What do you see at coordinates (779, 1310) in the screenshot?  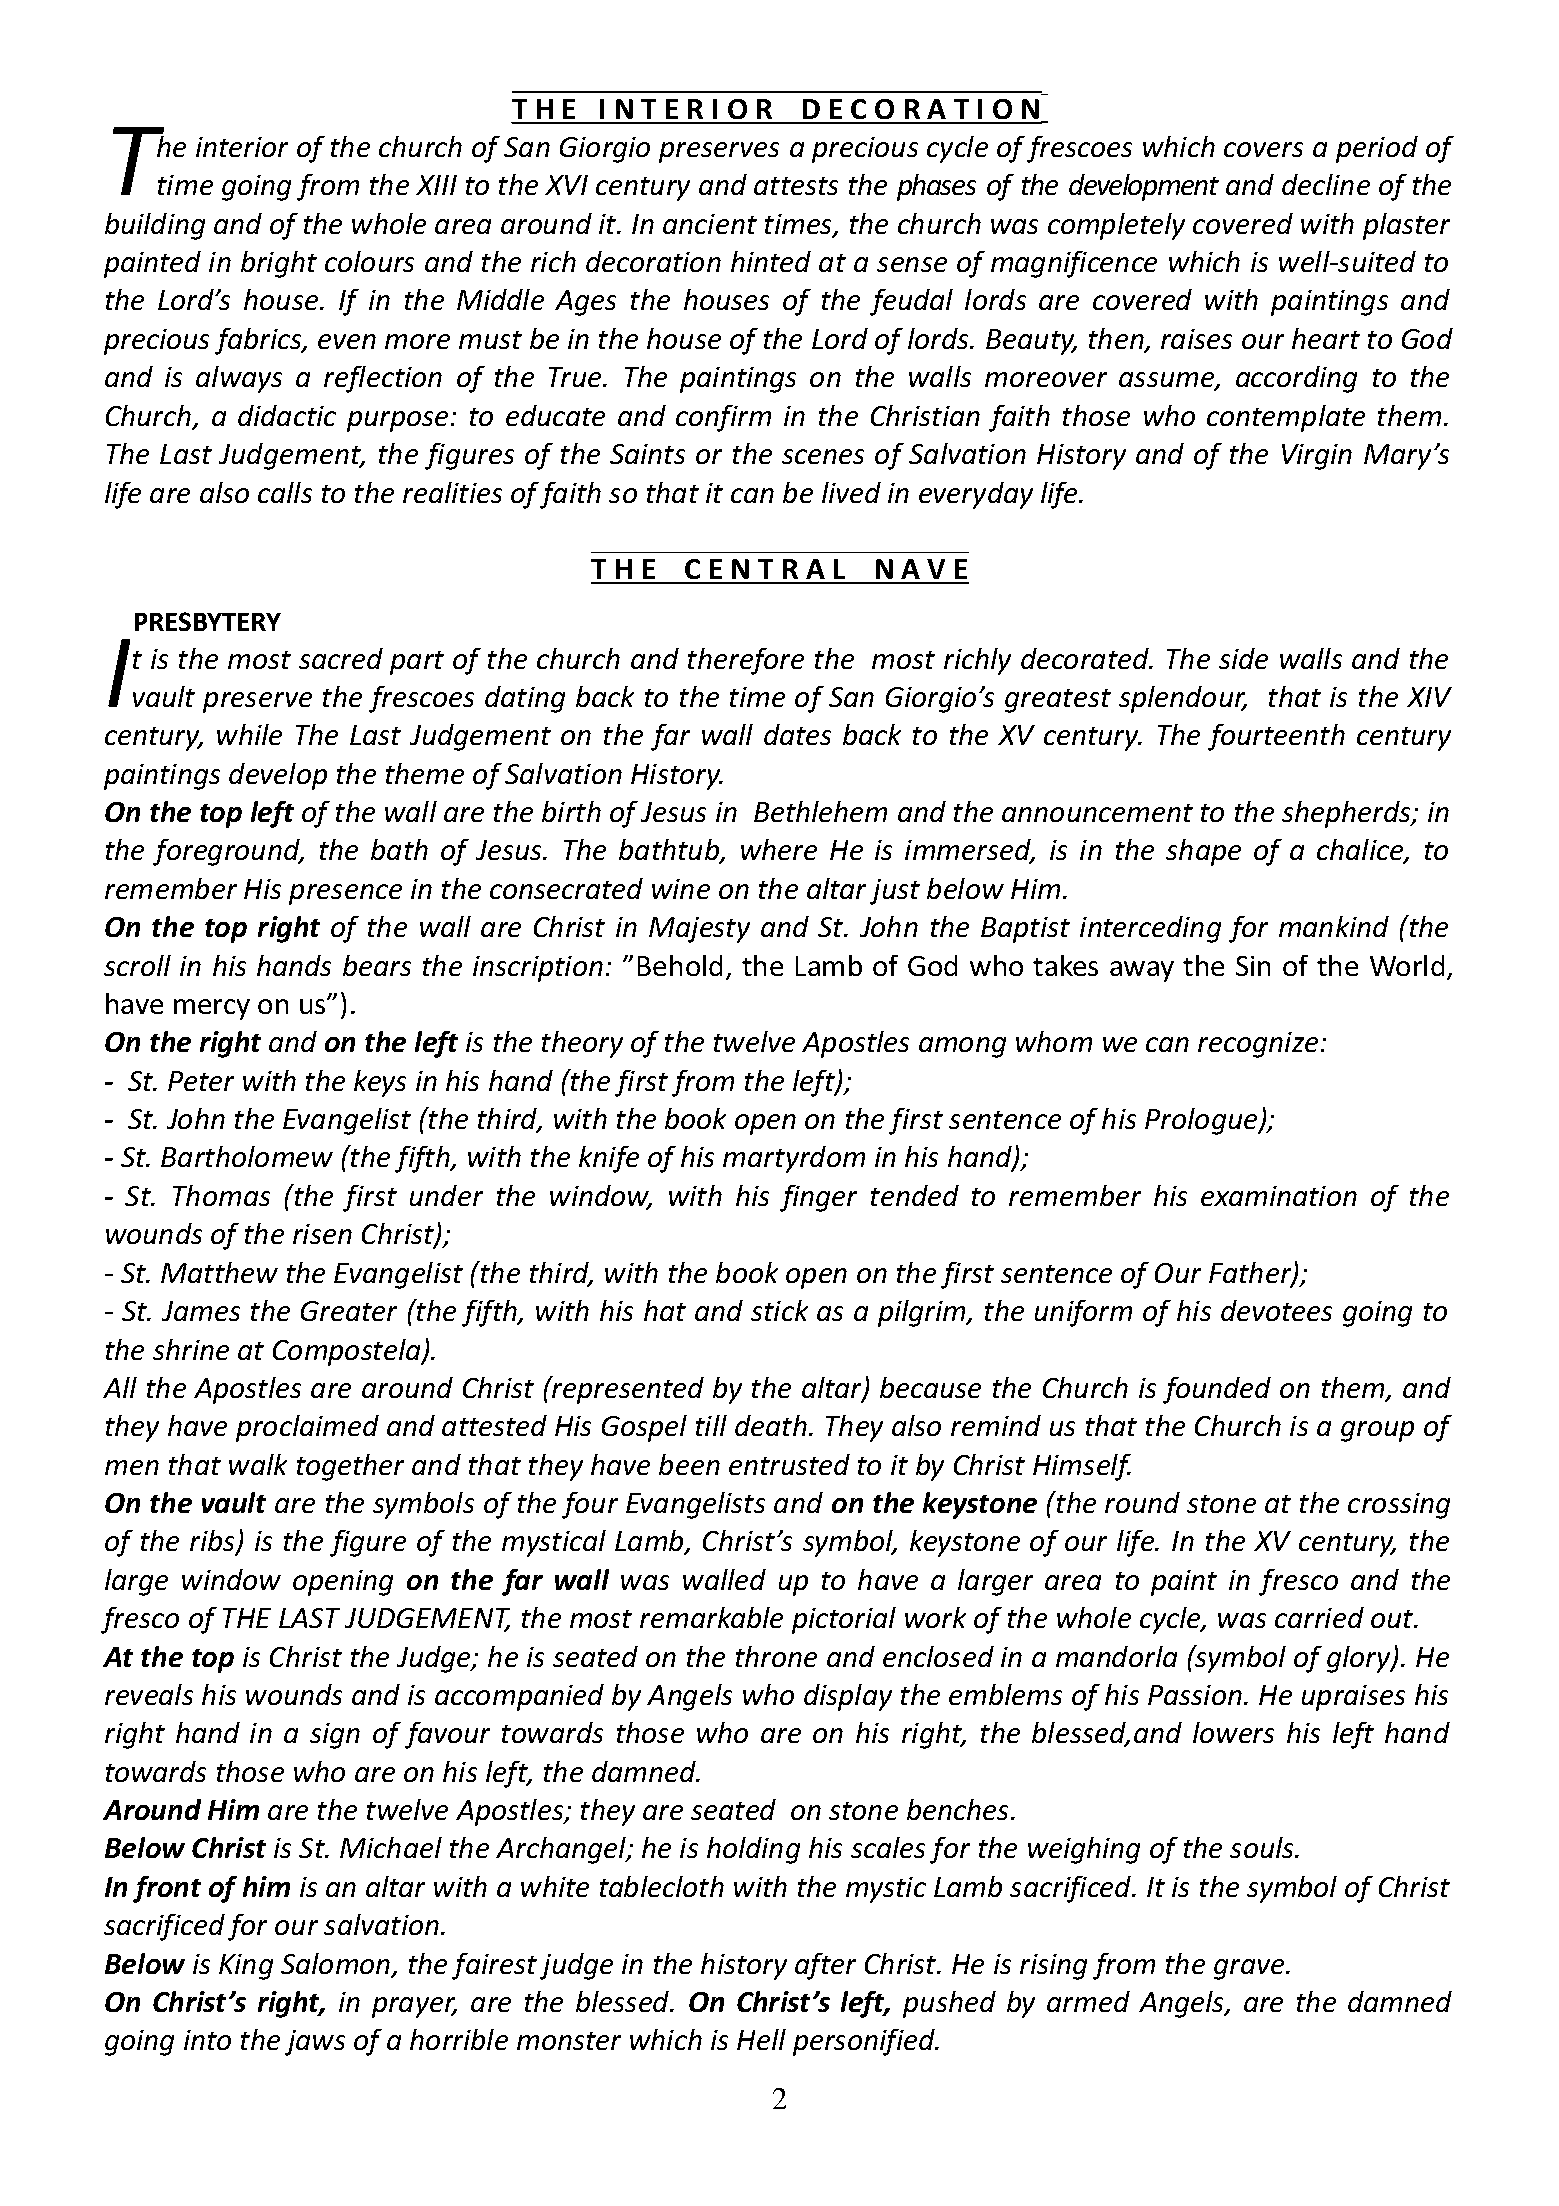 I see `stick` at bounding box center [779, 1310].
